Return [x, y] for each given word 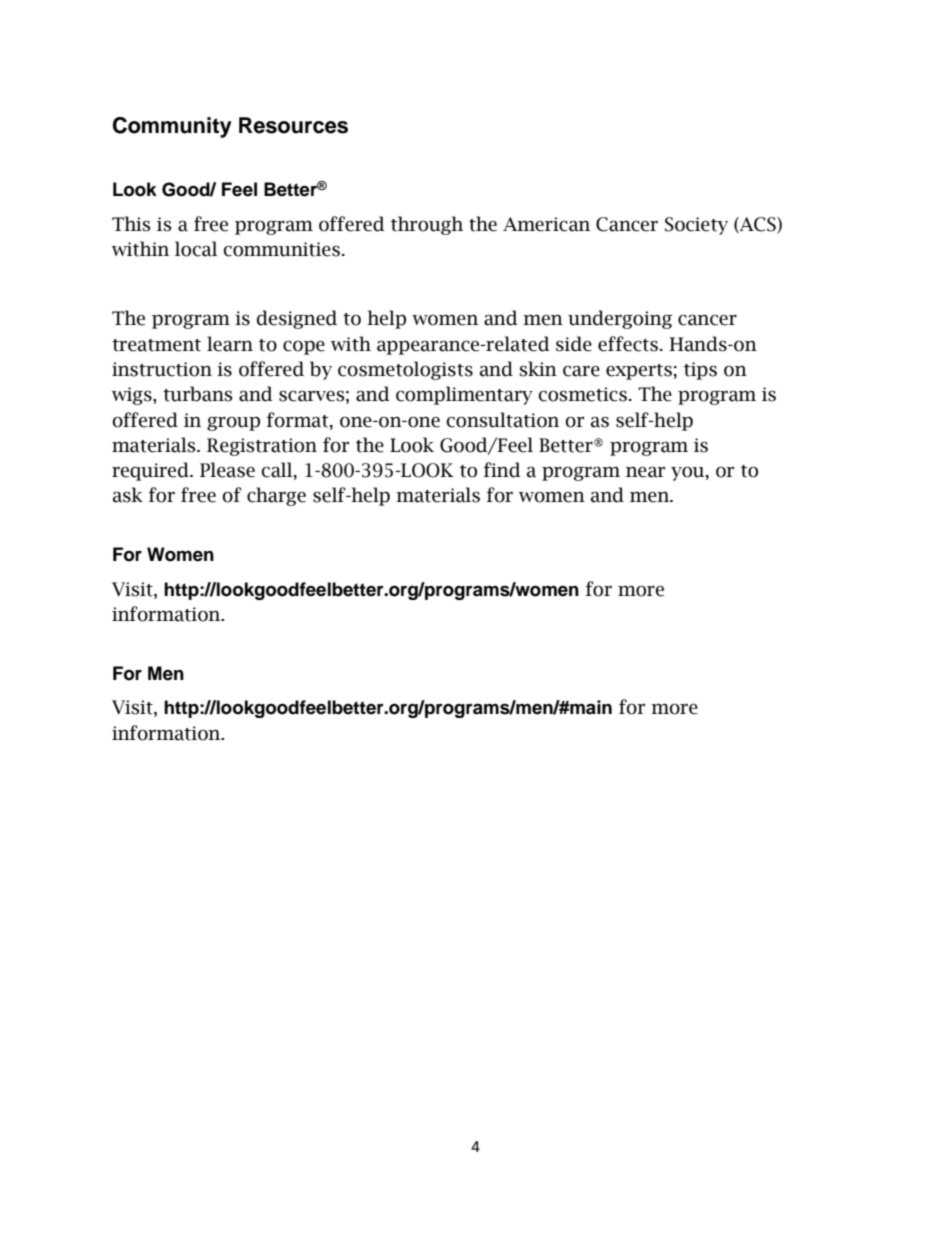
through [427, 225]
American [546, 224]
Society [696, 226]
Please [227, 470]
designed [297, 319]
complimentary [464, 395]
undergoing [620, 319]
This [131, 224]
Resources [293, 125]
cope [304, 347]
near [645, 472]
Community [172, 127]
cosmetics [583, 394]
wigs [133, 396]
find [502, 470]
